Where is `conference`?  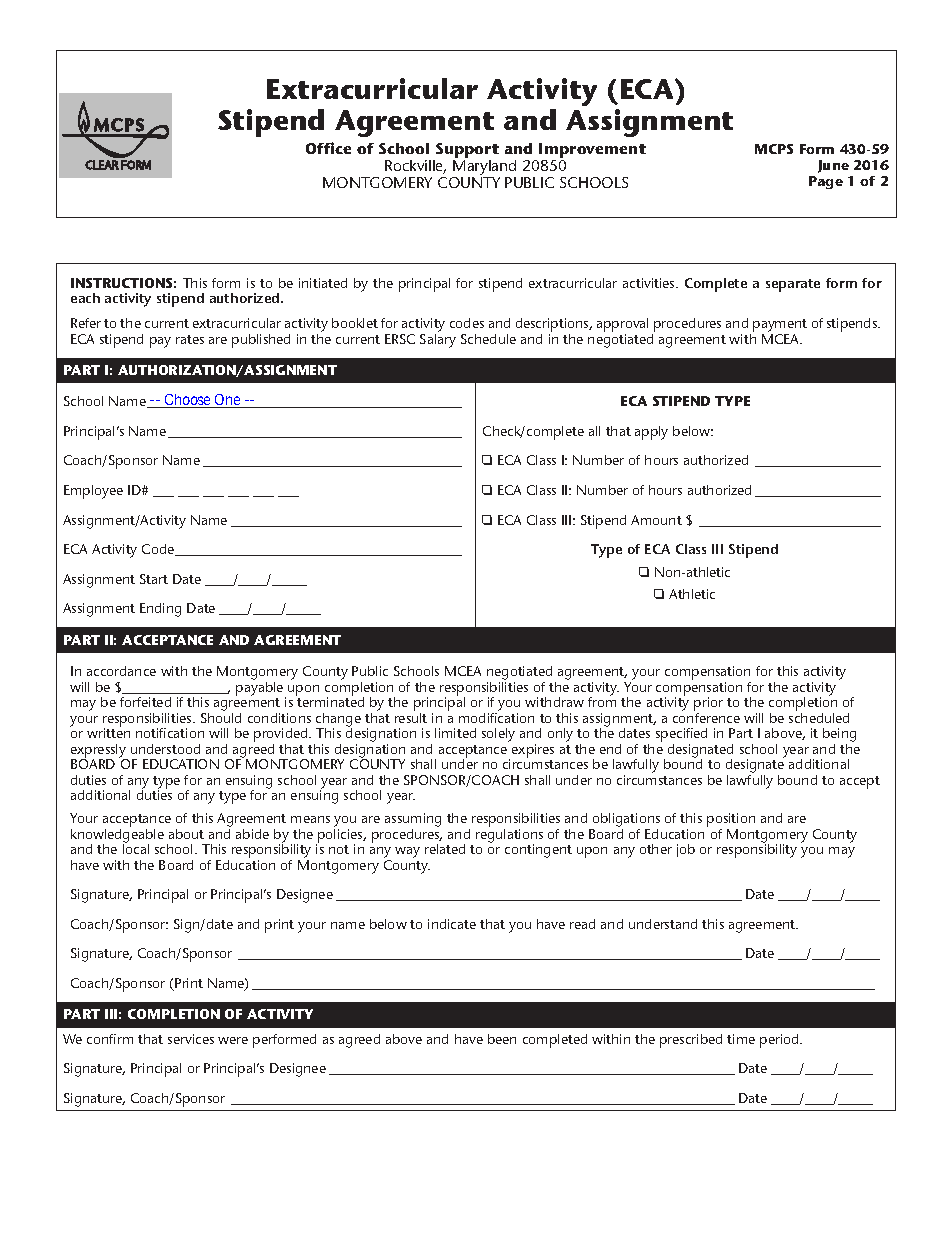 conference is located at coordinates (706, 716).
